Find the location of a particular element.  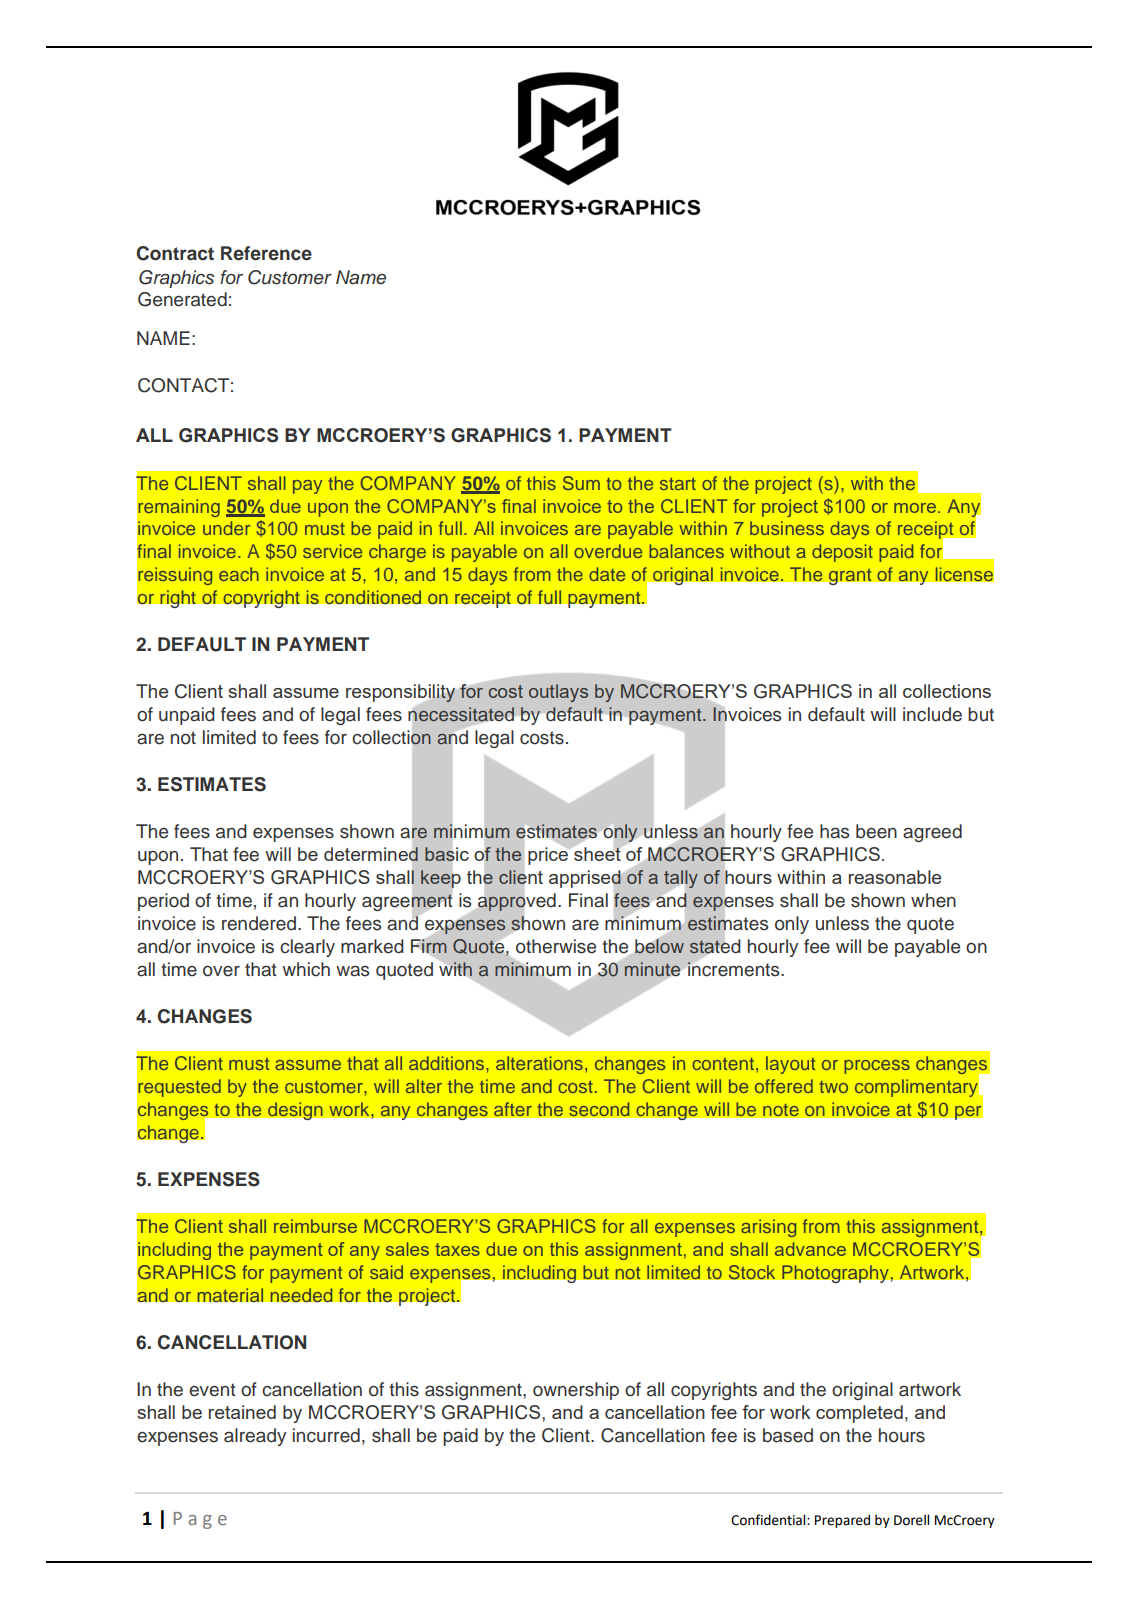

reasonable is located at coordinates (895, 877).
